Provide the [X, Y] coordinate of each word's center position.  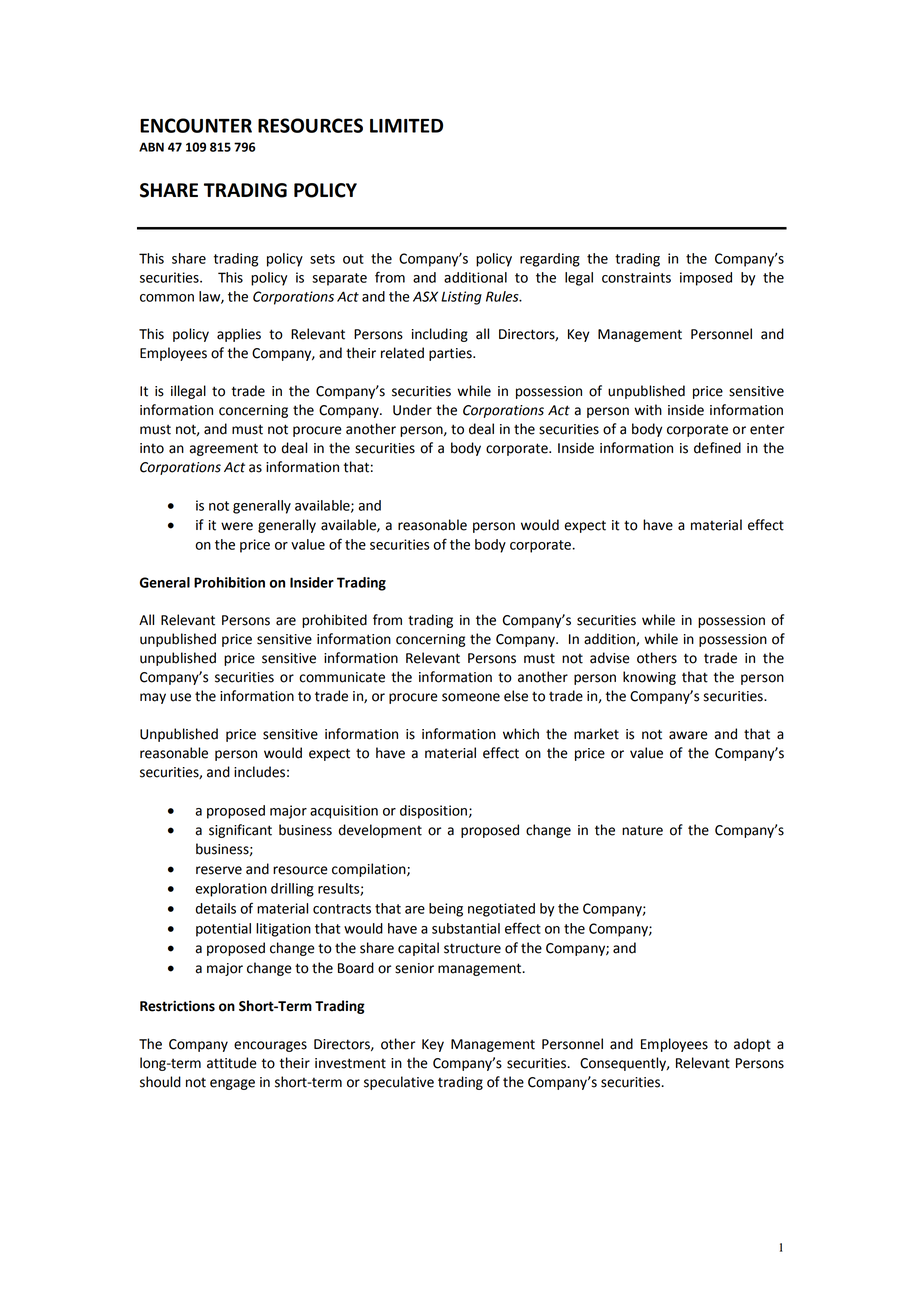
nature [642, 830]
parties [451, 354]
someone [471, 697]
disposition [433, 812]
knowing [649, 678]
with [648, 410]
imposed [706, 279]
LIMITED [406, 126]
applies [239, 335]
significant [240, 831]
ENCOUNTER [196, 125]
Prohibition [229, 582]
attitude [232, 1063]
